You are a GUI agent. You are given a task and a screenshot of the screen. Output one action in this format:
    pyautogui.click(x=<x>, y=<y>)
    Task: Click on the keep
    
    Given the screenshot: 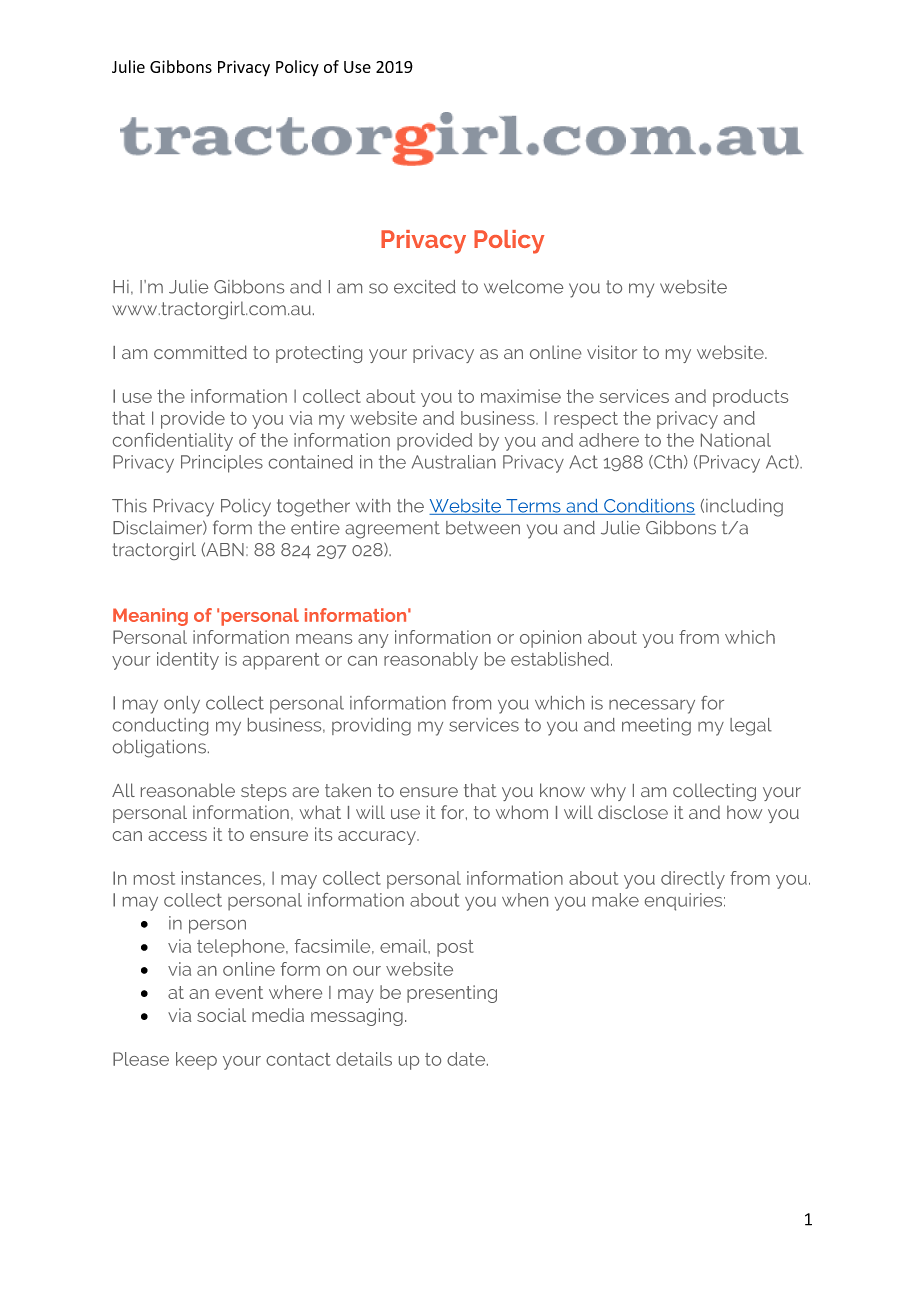 What is the action you would take?
    pyautogui.click(x=196, y=1061)
